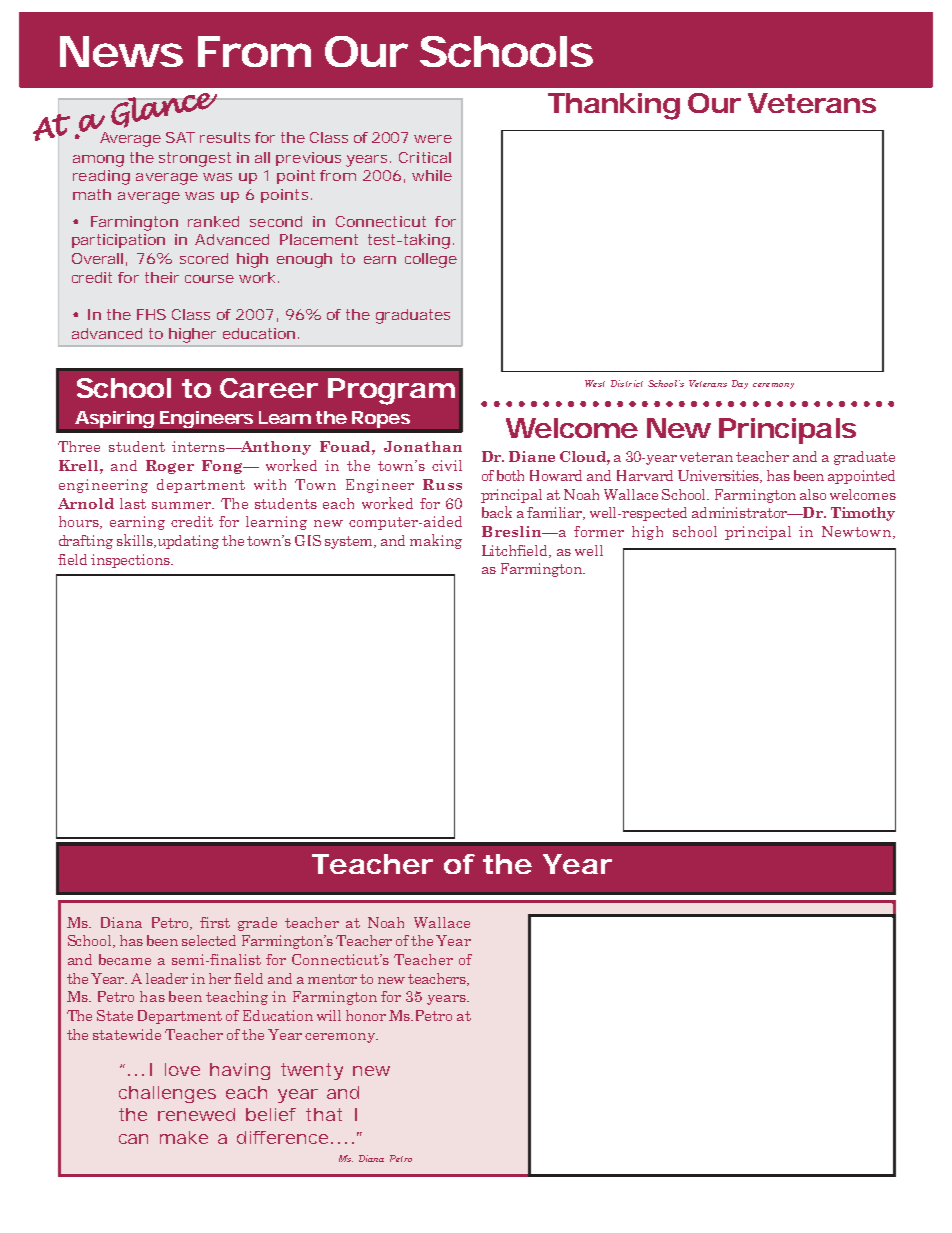 Image resolution: width=952 pixels, height=1233 pixels. Describe the element at coordinates (614, 106) in the screenshot. I see `Thanking` at that location.
